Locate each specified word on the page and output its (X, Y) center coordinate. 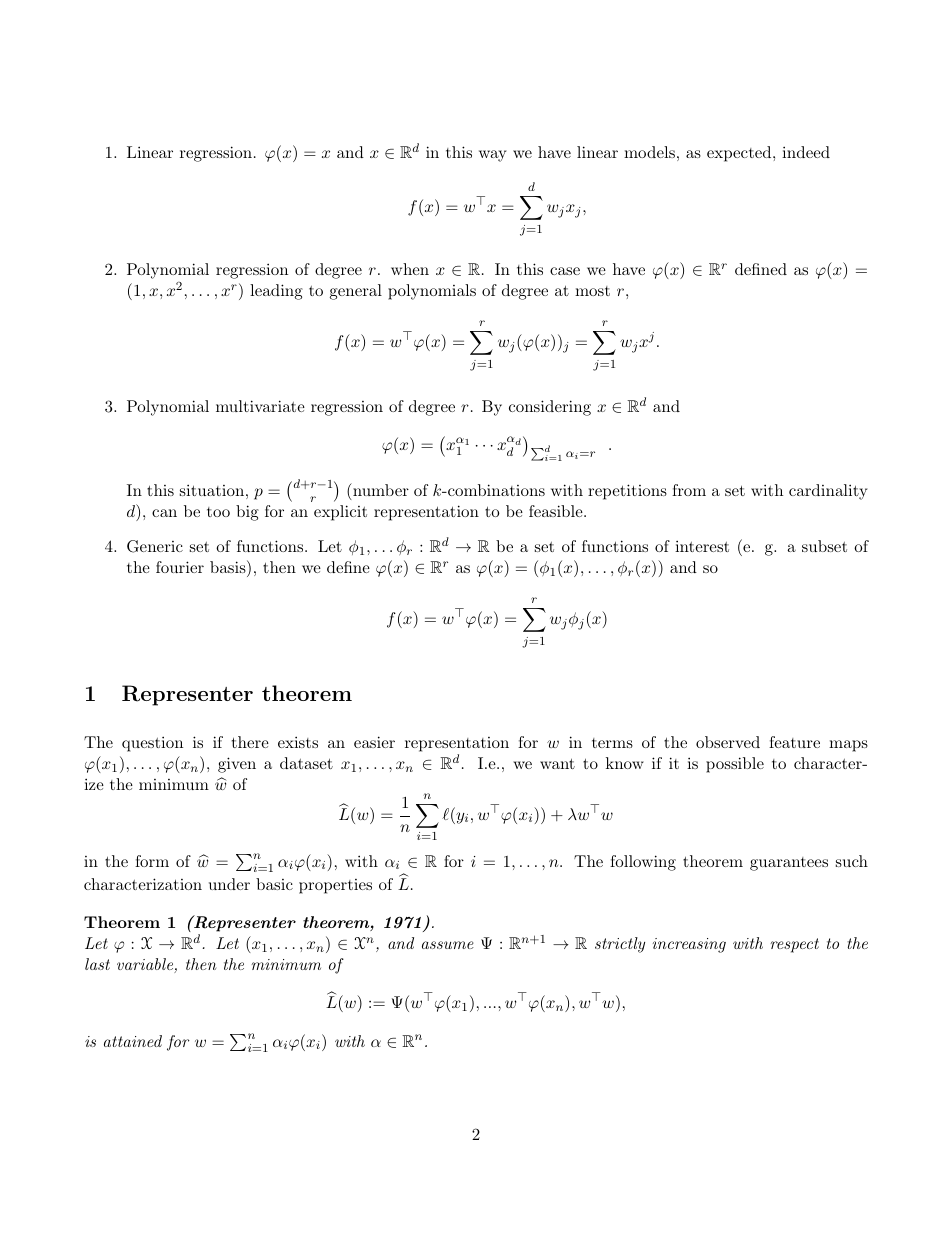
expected (740, 154)
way (493, 156)
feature (794, 742)
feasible (556, 511)
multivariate (260, 406)
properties (335, 886)
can (164, 513)
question (152, 744)
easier (374, 742)
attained (133, 1041)
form (152, 861)
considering (550, 408)
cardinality (828, 492)
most (592, 291)
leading (276, 292)
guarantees (789, 864)
